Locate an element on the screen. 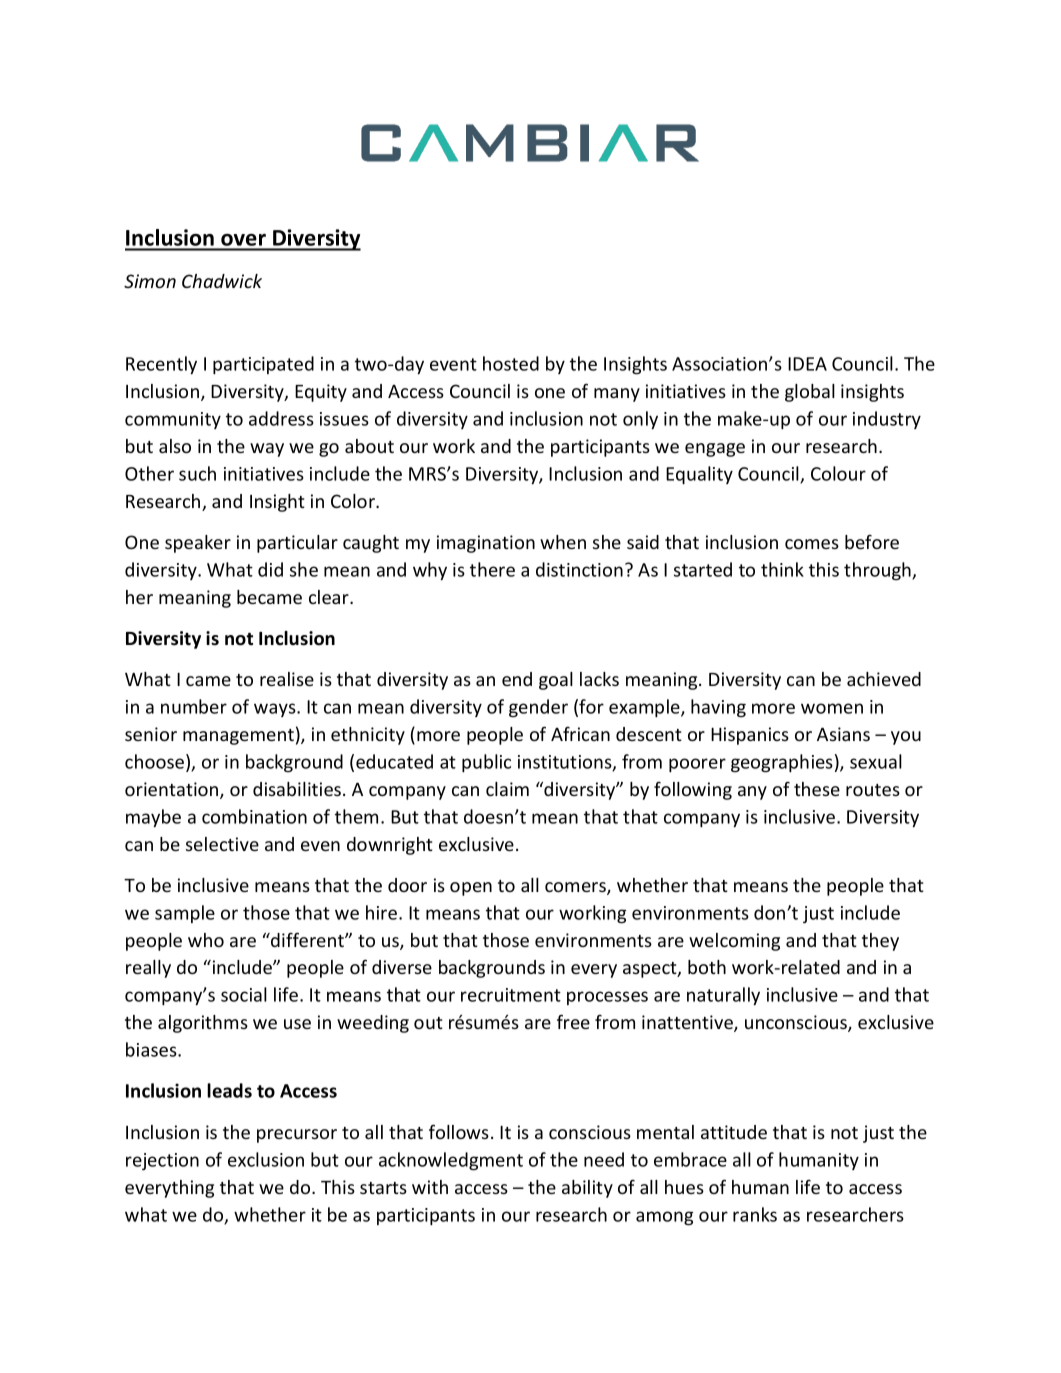 The width and height of the screenshot is (1061, 1373). Asians is located at coordinates (843, 734).
